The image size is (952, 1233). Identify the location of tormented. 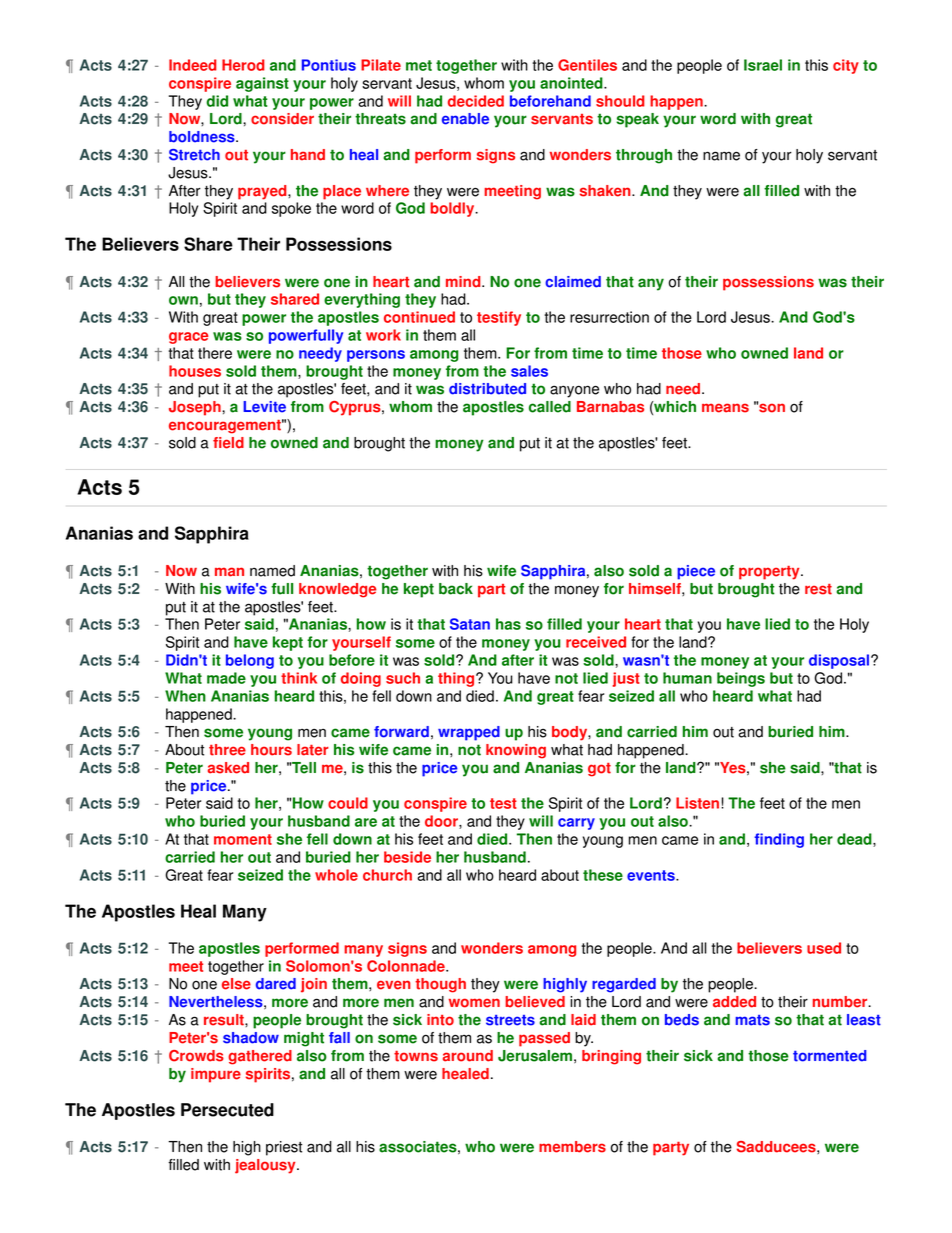
(830, 1056).
